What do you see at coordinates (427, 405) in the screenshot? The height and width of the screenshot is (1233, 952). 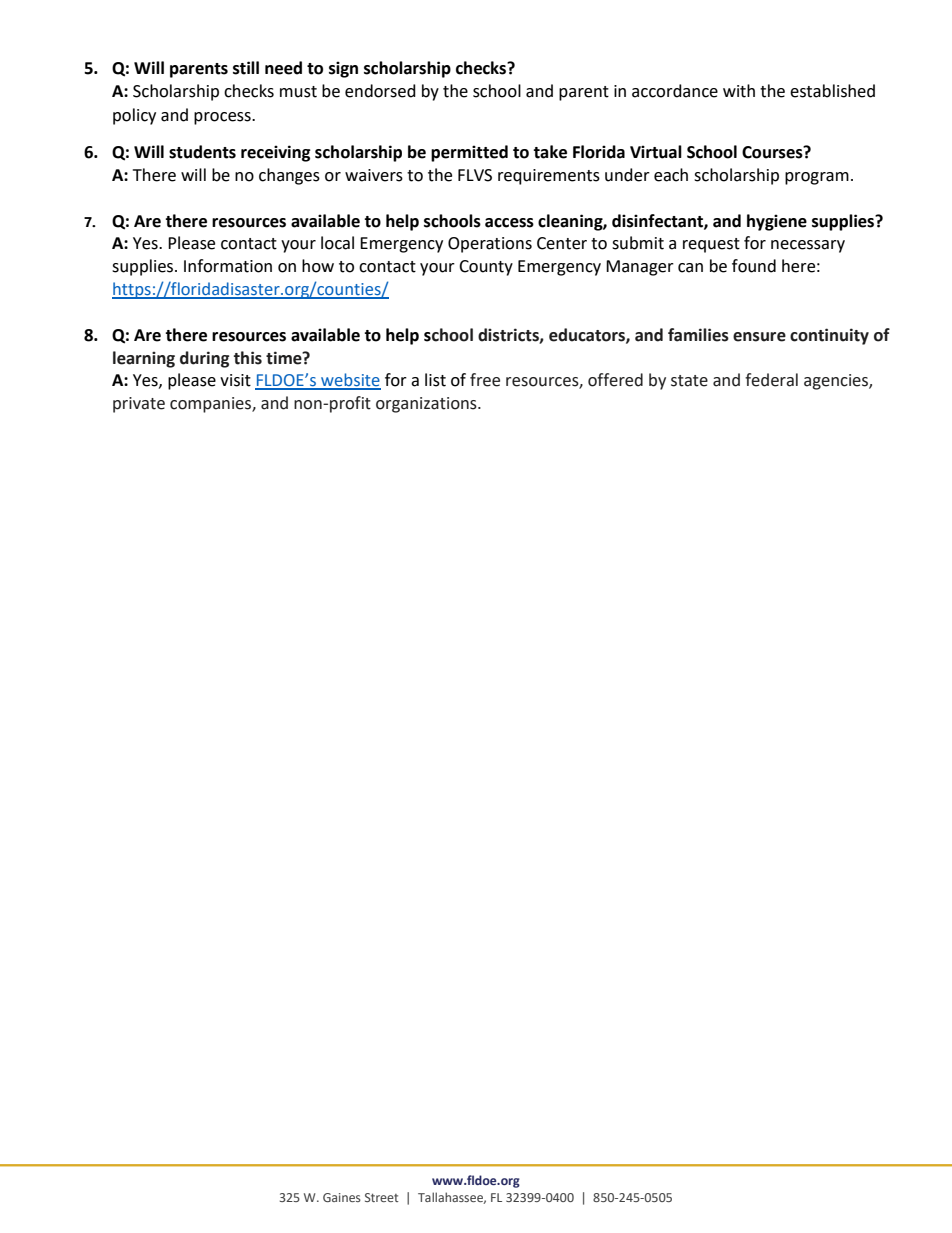 I see `organizations` at bounding box center [427, 405].
